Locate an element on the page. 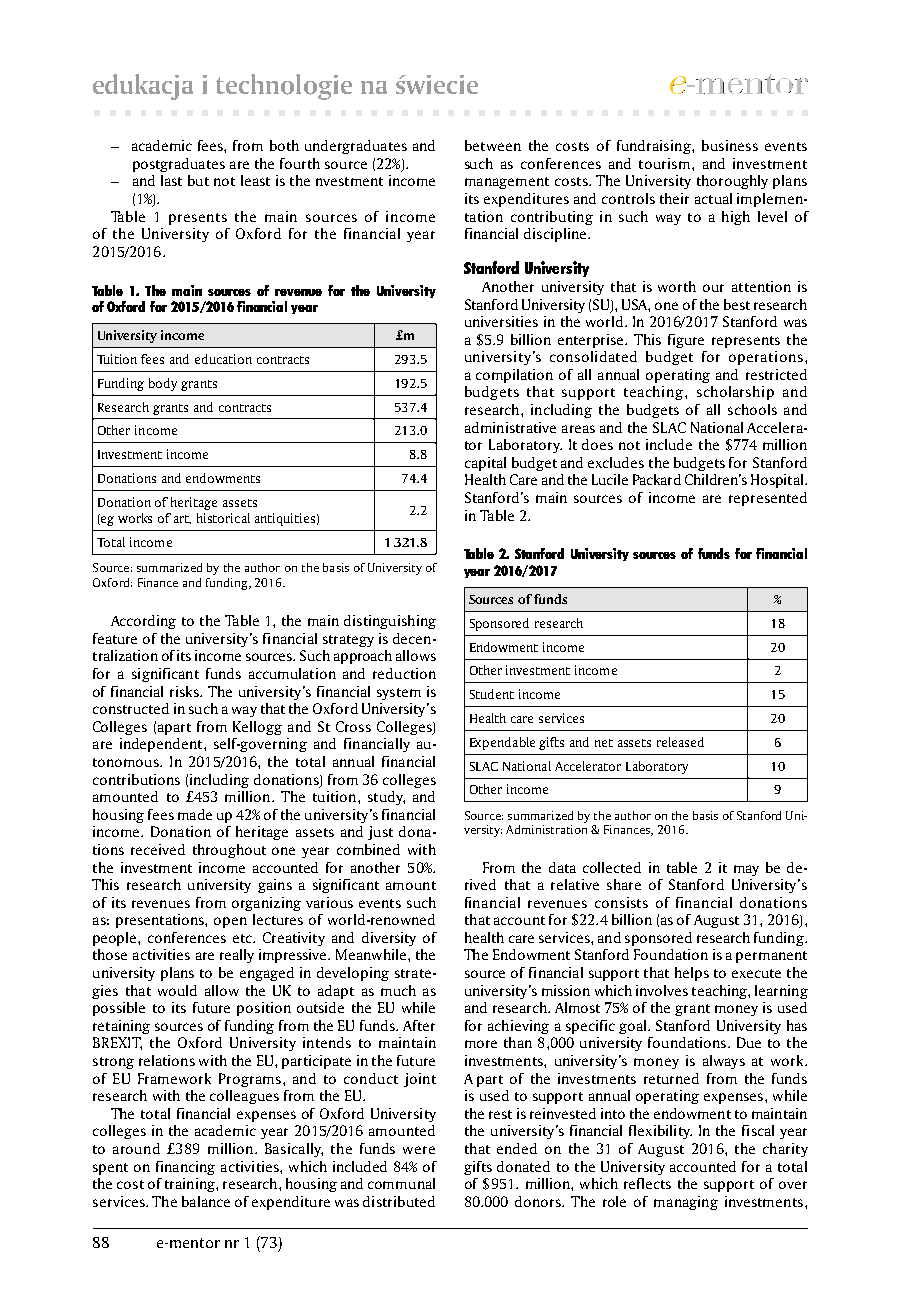 This page has width=900, height=1316. risks is located at coordinates (186, 691).
